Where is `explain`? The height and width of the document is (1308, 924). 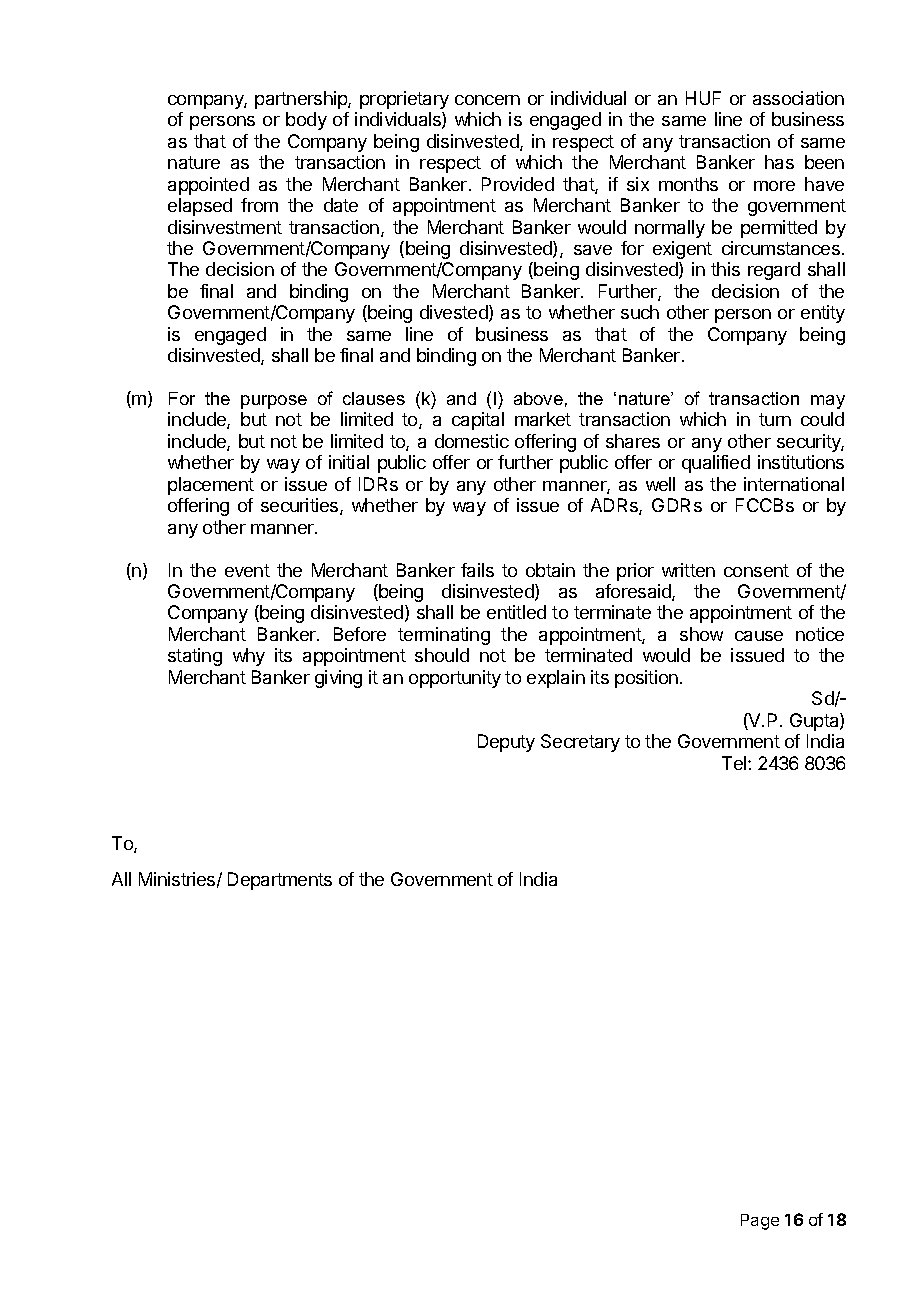
explain is located at coordinates (556, 679).
